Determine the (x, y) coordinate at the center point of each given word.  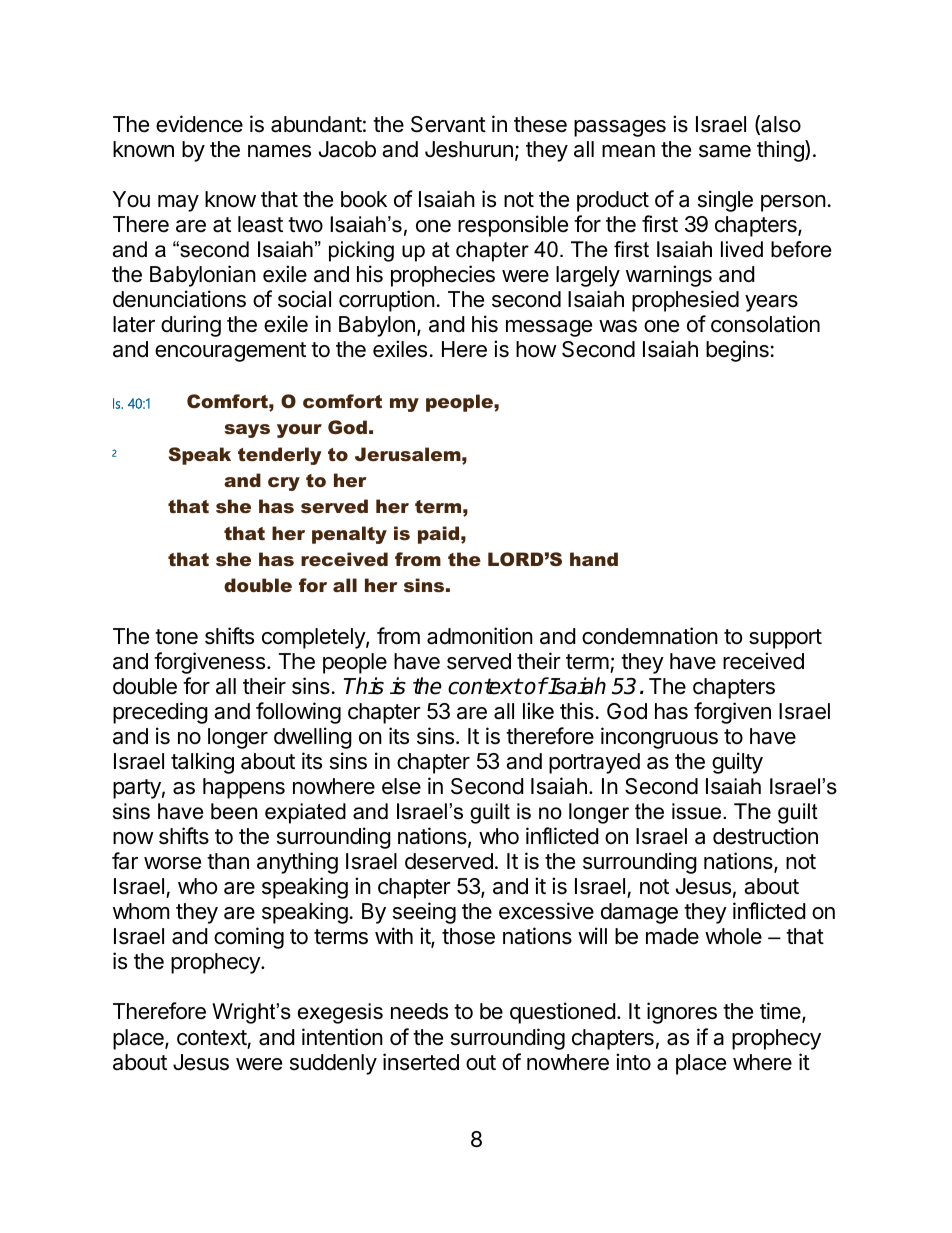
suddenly (333, 1064)
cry (284, 484)
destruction (765, 836)
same (725, 151)
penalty (349, 535)
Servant (448, 124)
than (228, 861)
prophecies (443, 276)
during (191, 326)
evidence (199, 124)
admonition (480, 636)
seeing (424, 913)
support (785, 639)
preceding (160, 713)
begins (737, 351)
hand (594, 559)
